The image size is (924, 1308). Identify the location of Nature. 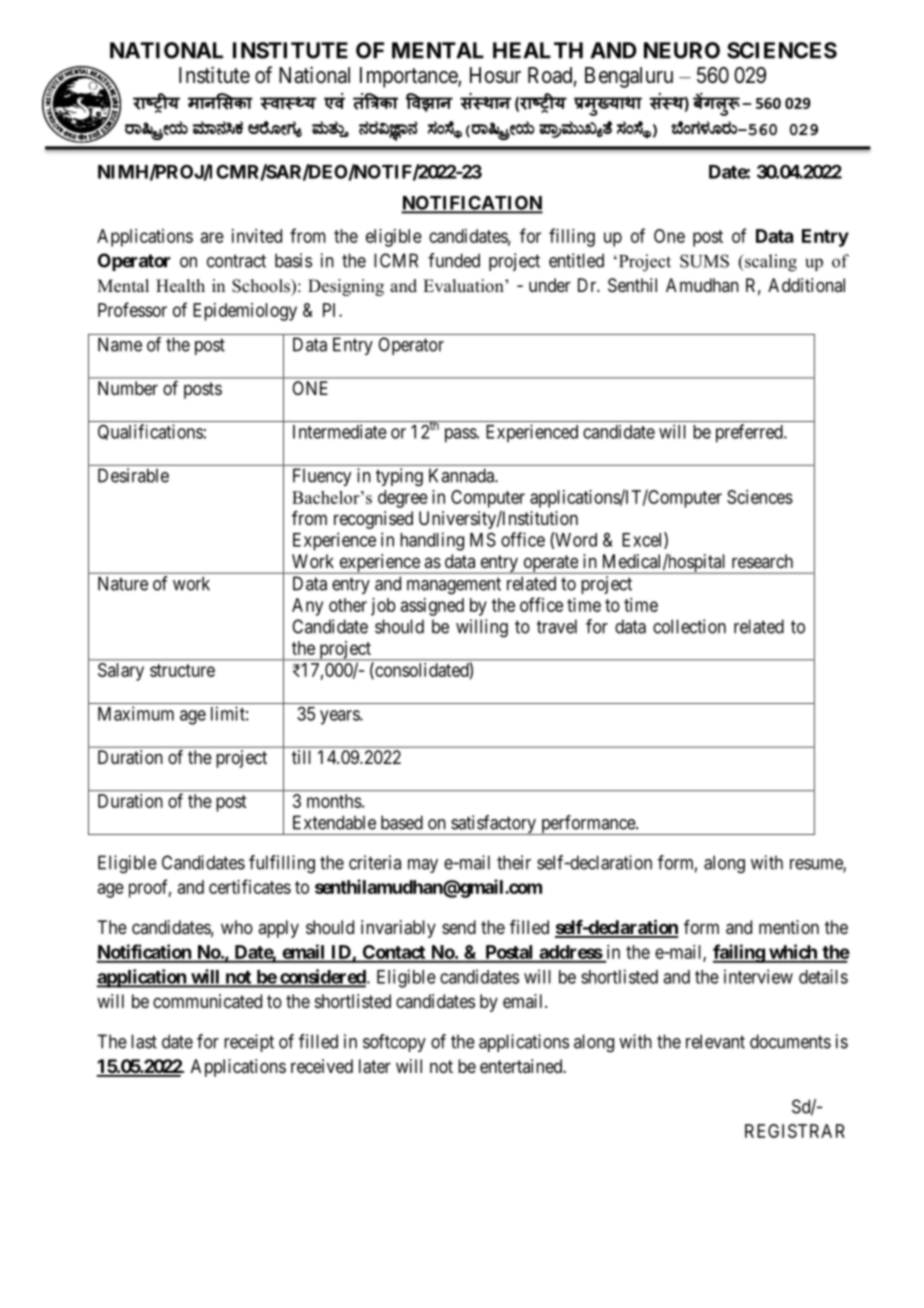
(123, 583).
